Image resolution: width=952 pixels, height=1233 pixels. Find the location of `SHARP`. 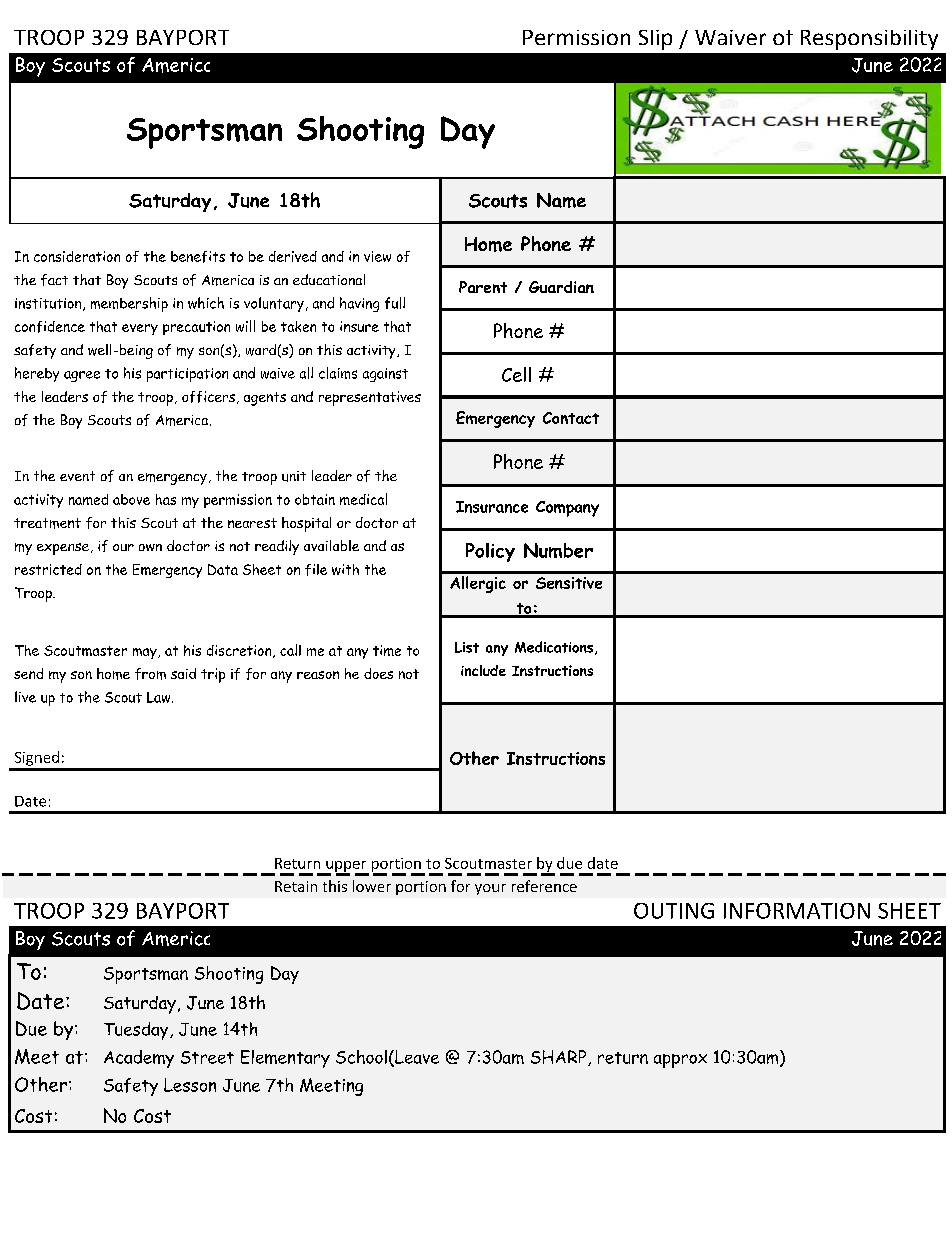

SHARP is located at coordinates (560, 1058).
